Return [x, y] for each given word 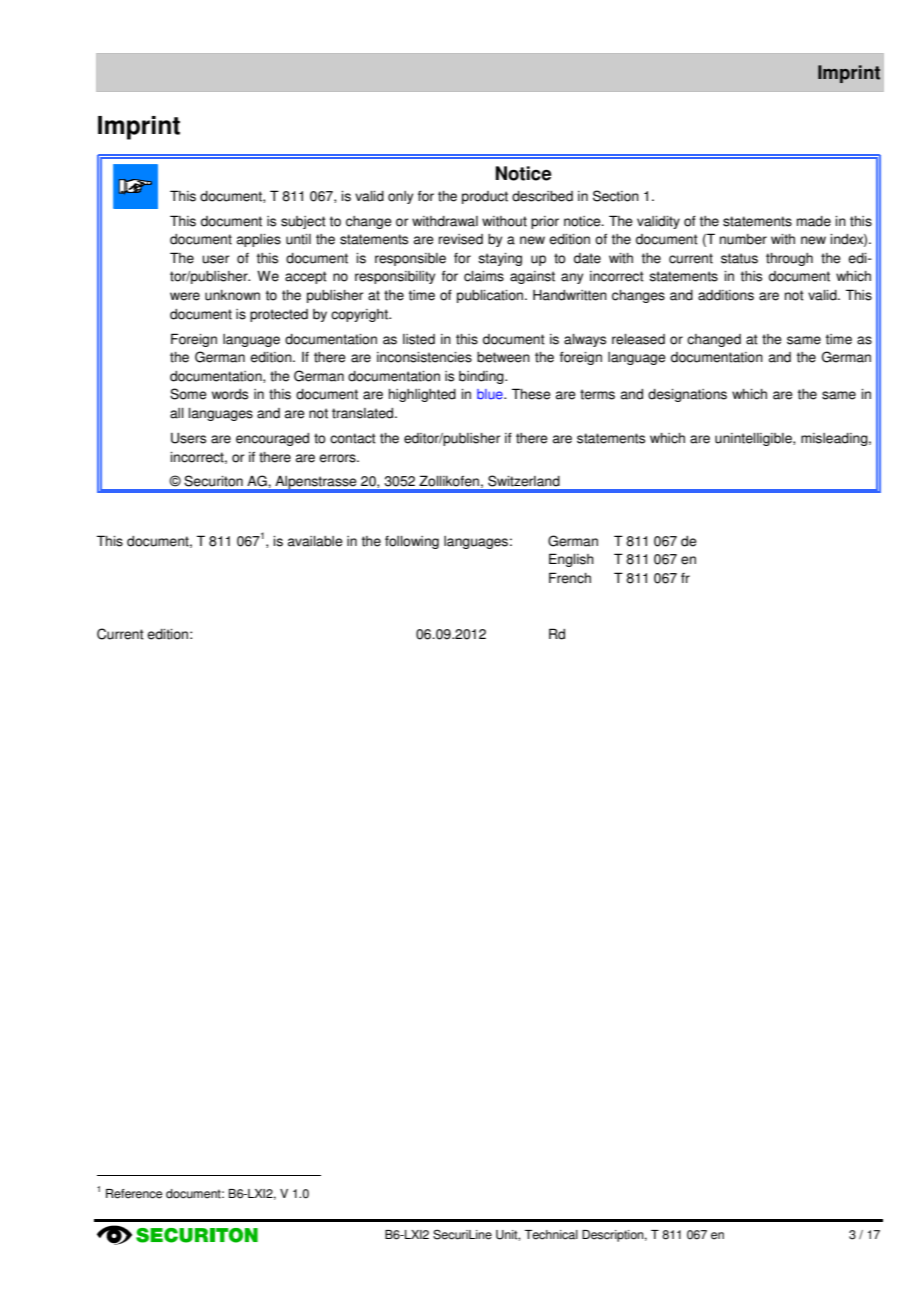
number [743, 239]
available [315, 541]
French [570, 578]
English [571, 560]
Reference [134, 1194]
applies [259, 240]
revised [461, 239]
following [412, 542]
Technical [551, 1235]
